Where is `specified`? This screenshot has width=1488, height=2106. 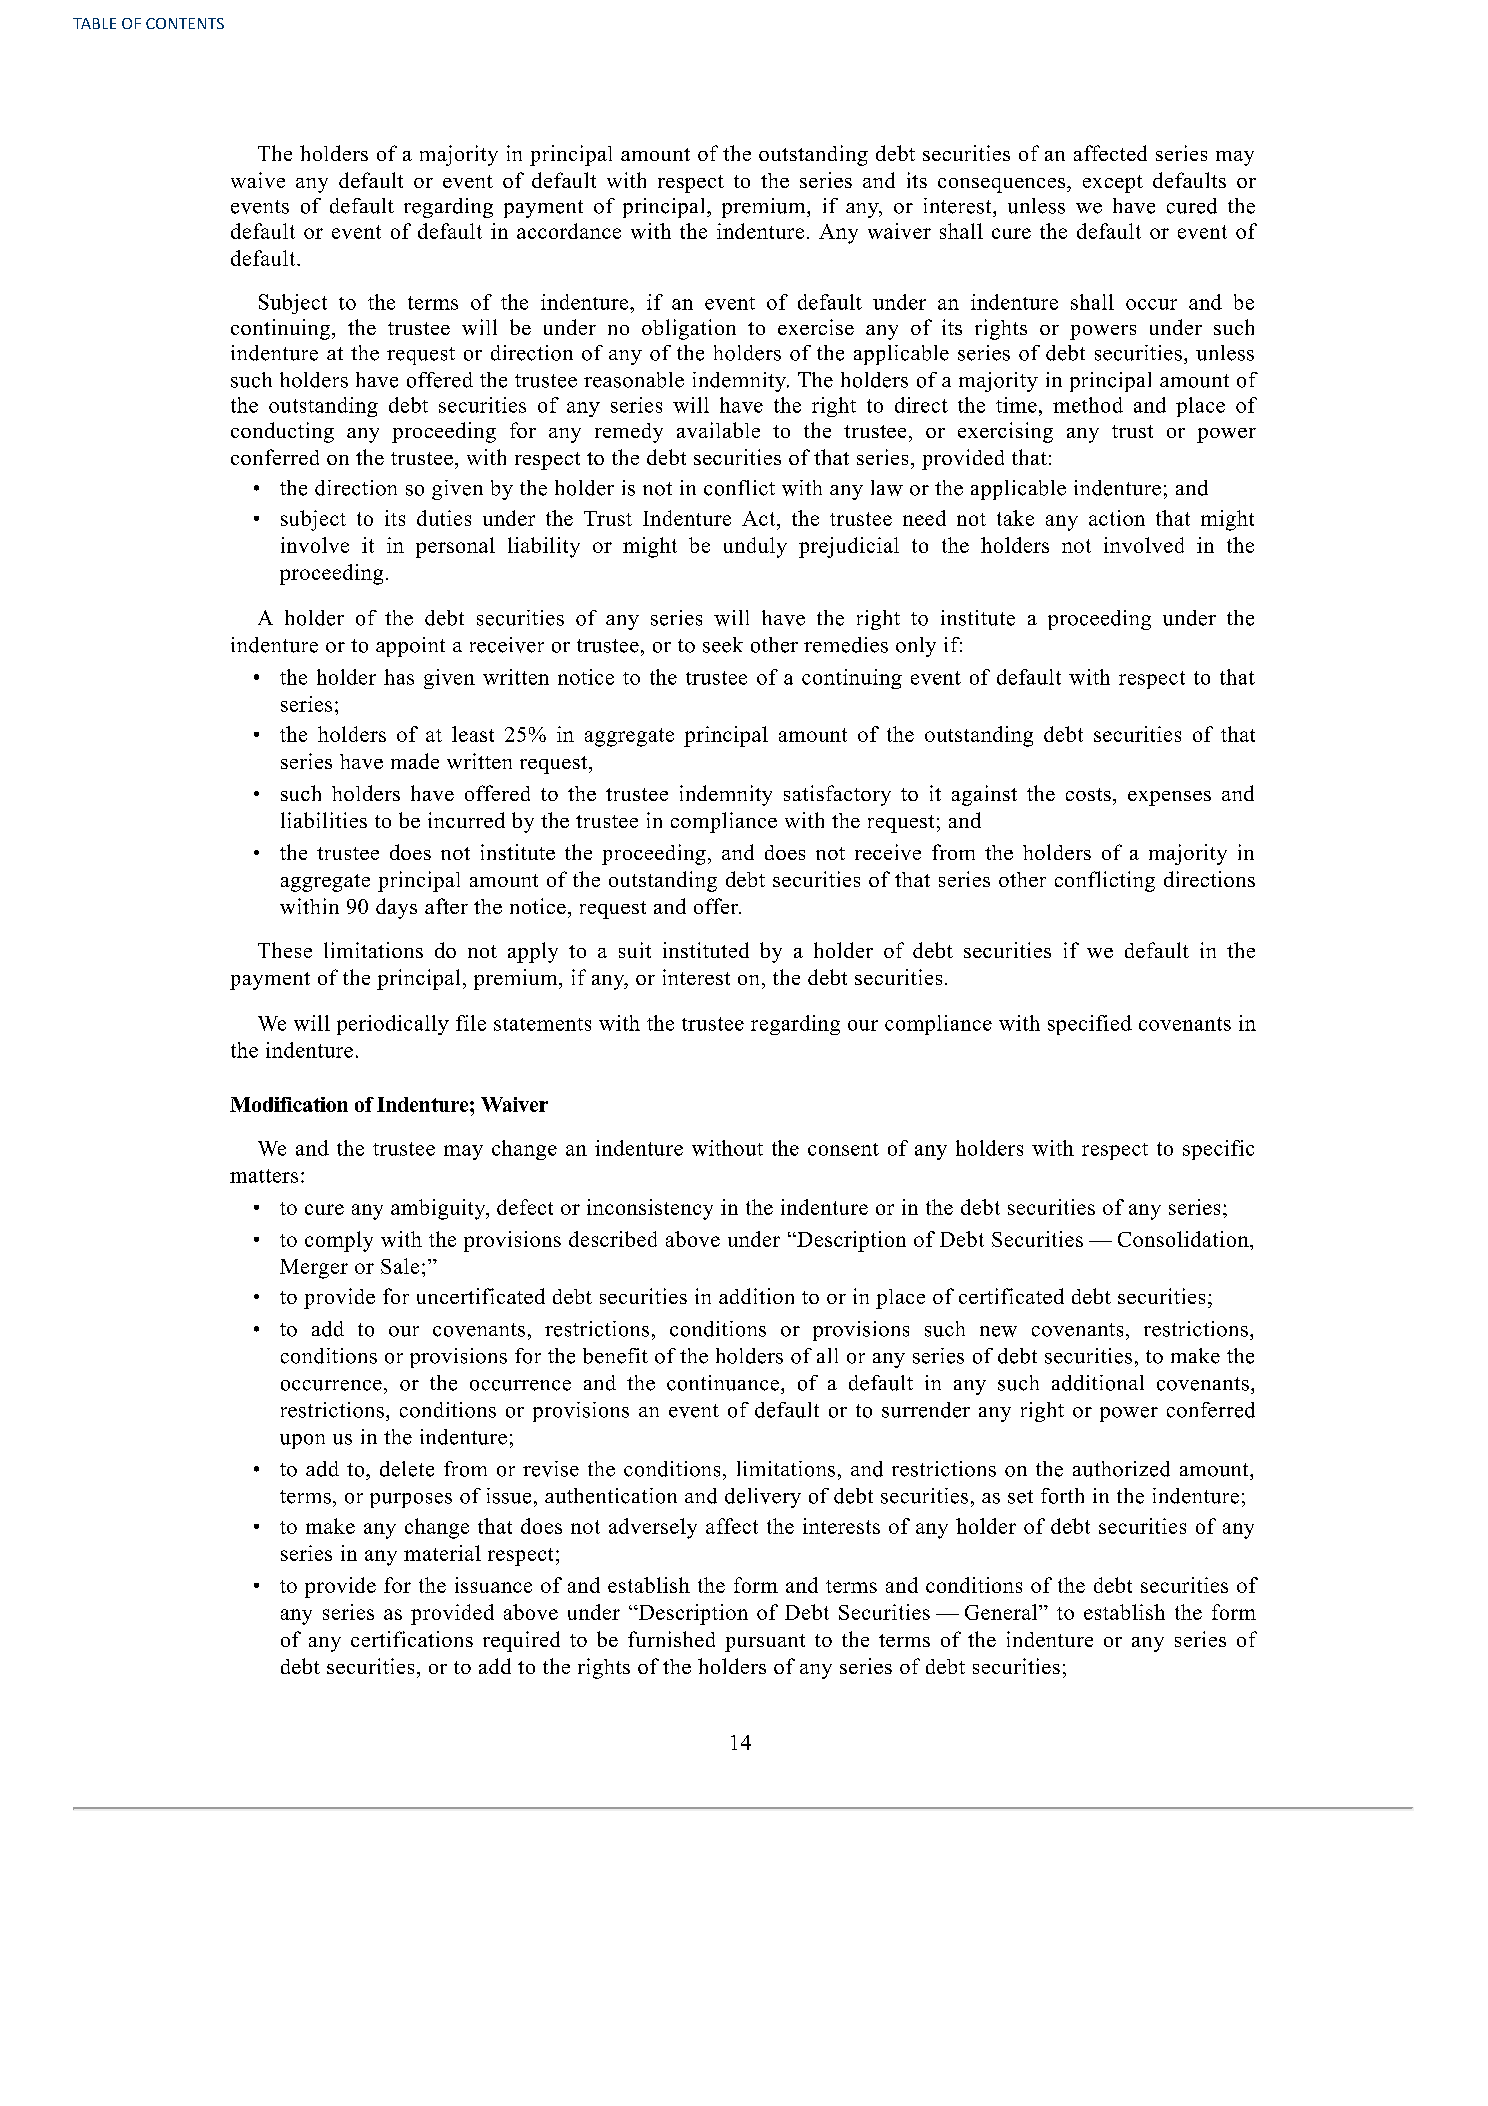 specified is located at coordinates (1090, 1025).
